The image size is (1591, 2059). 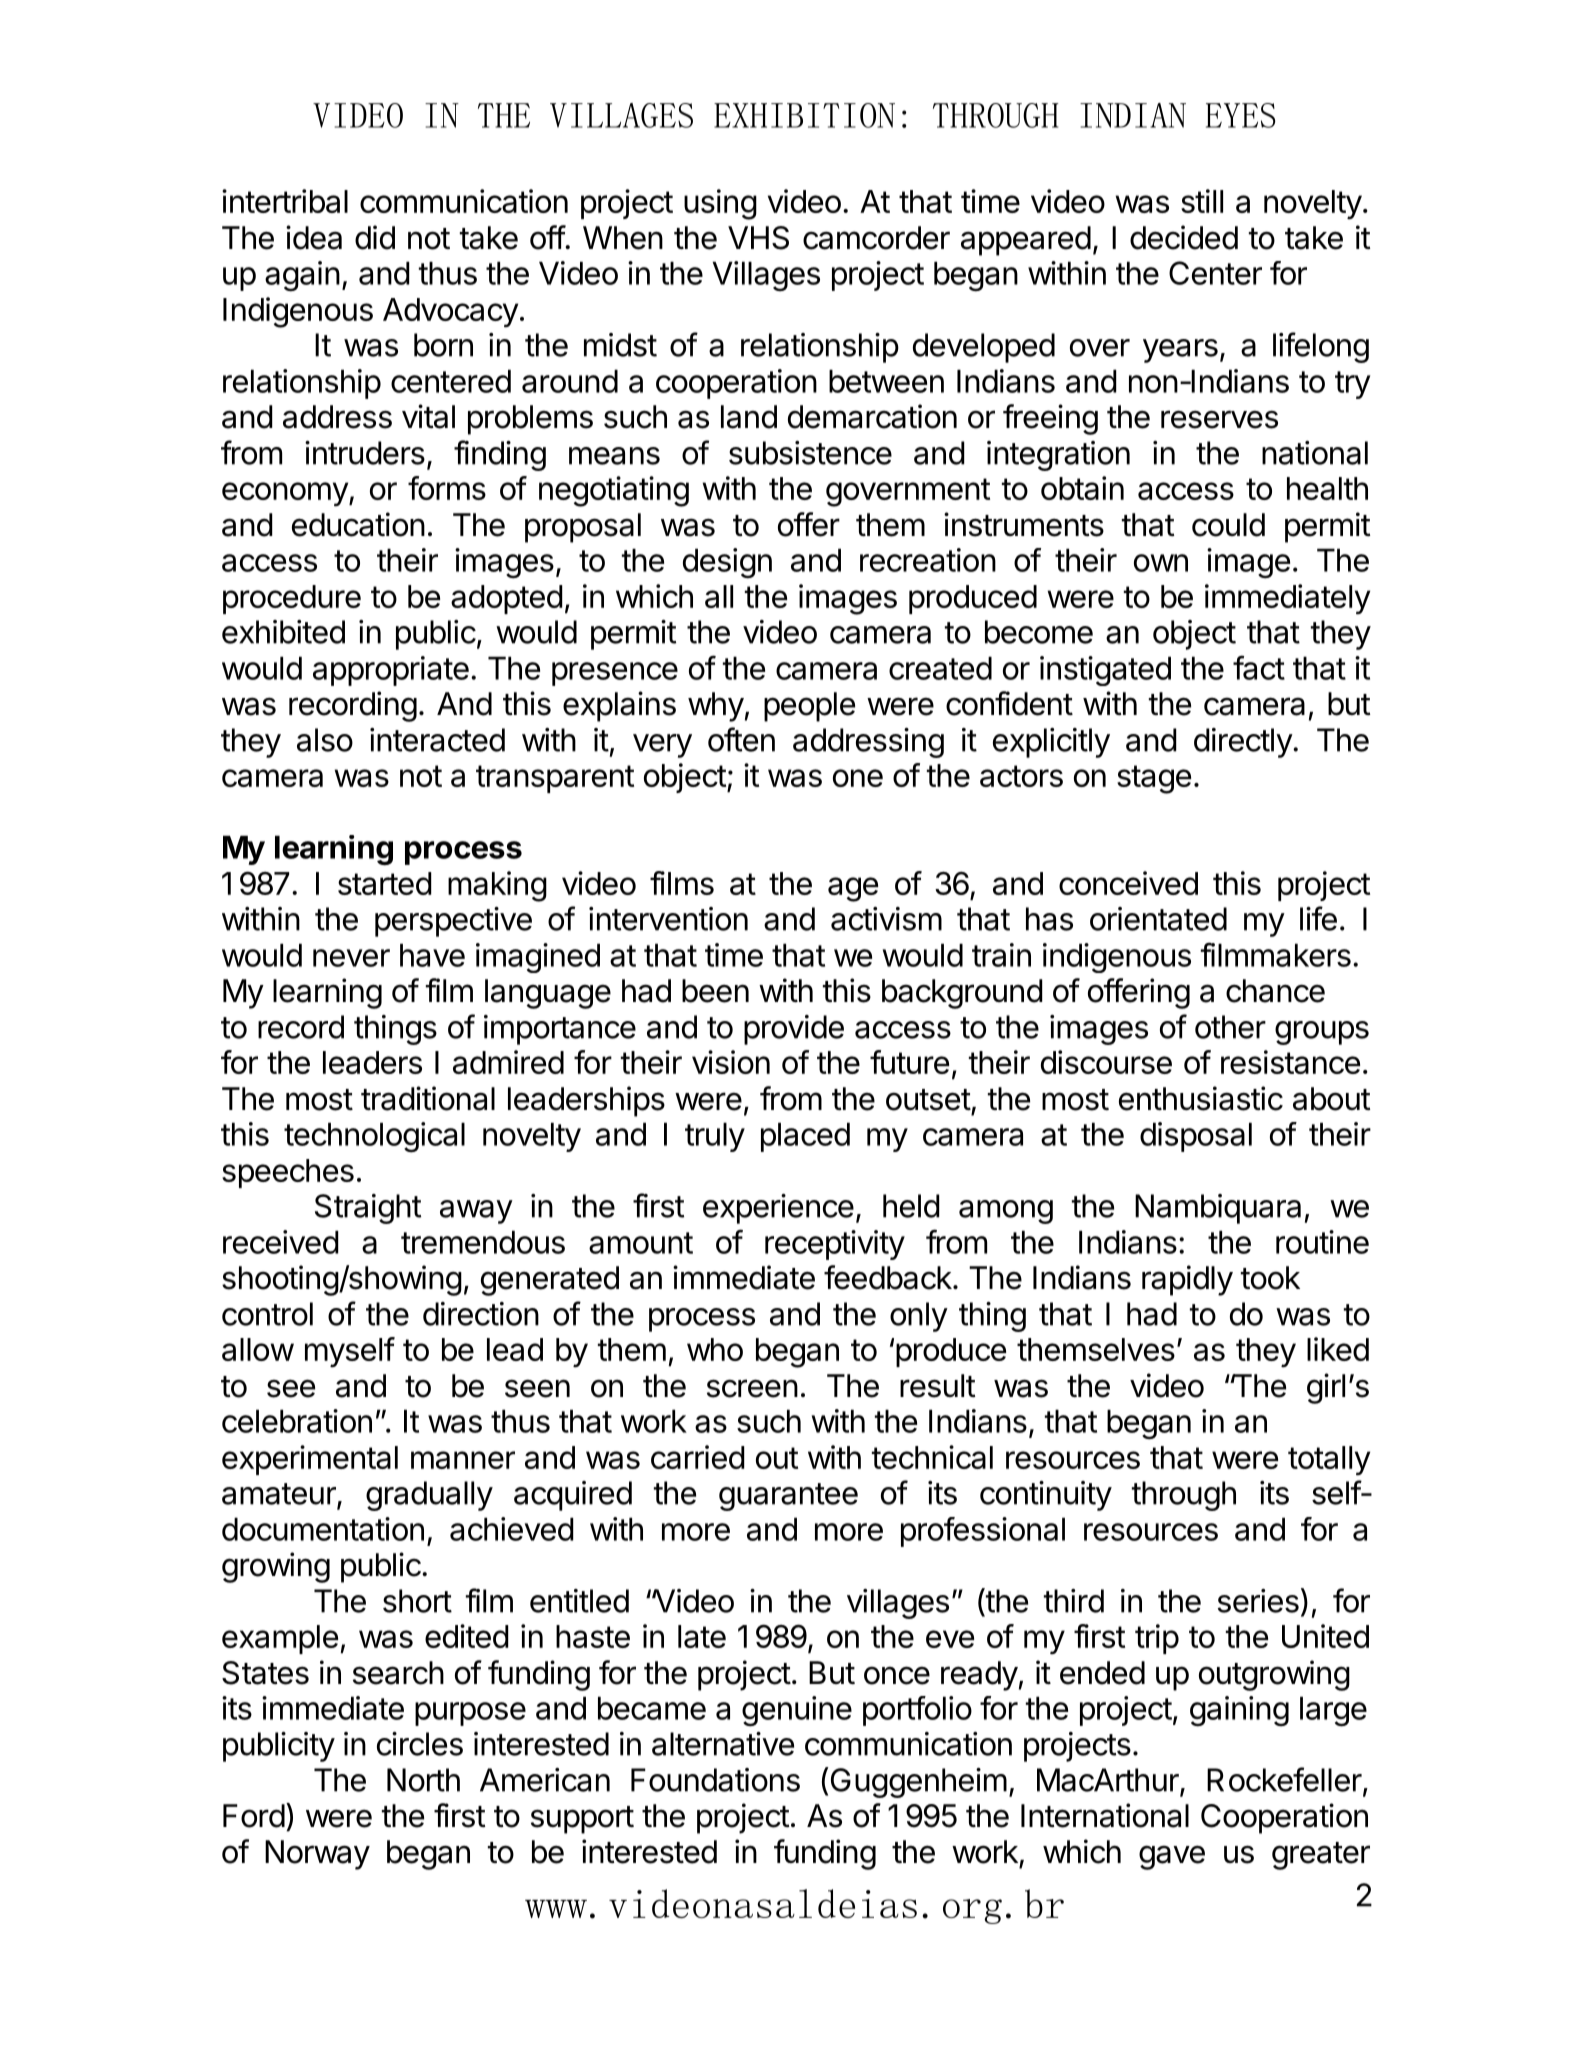 What do you see at coordinates (1184, 1496) in the screenshot?
I see `through` at bounding box center [1184, 1496].
